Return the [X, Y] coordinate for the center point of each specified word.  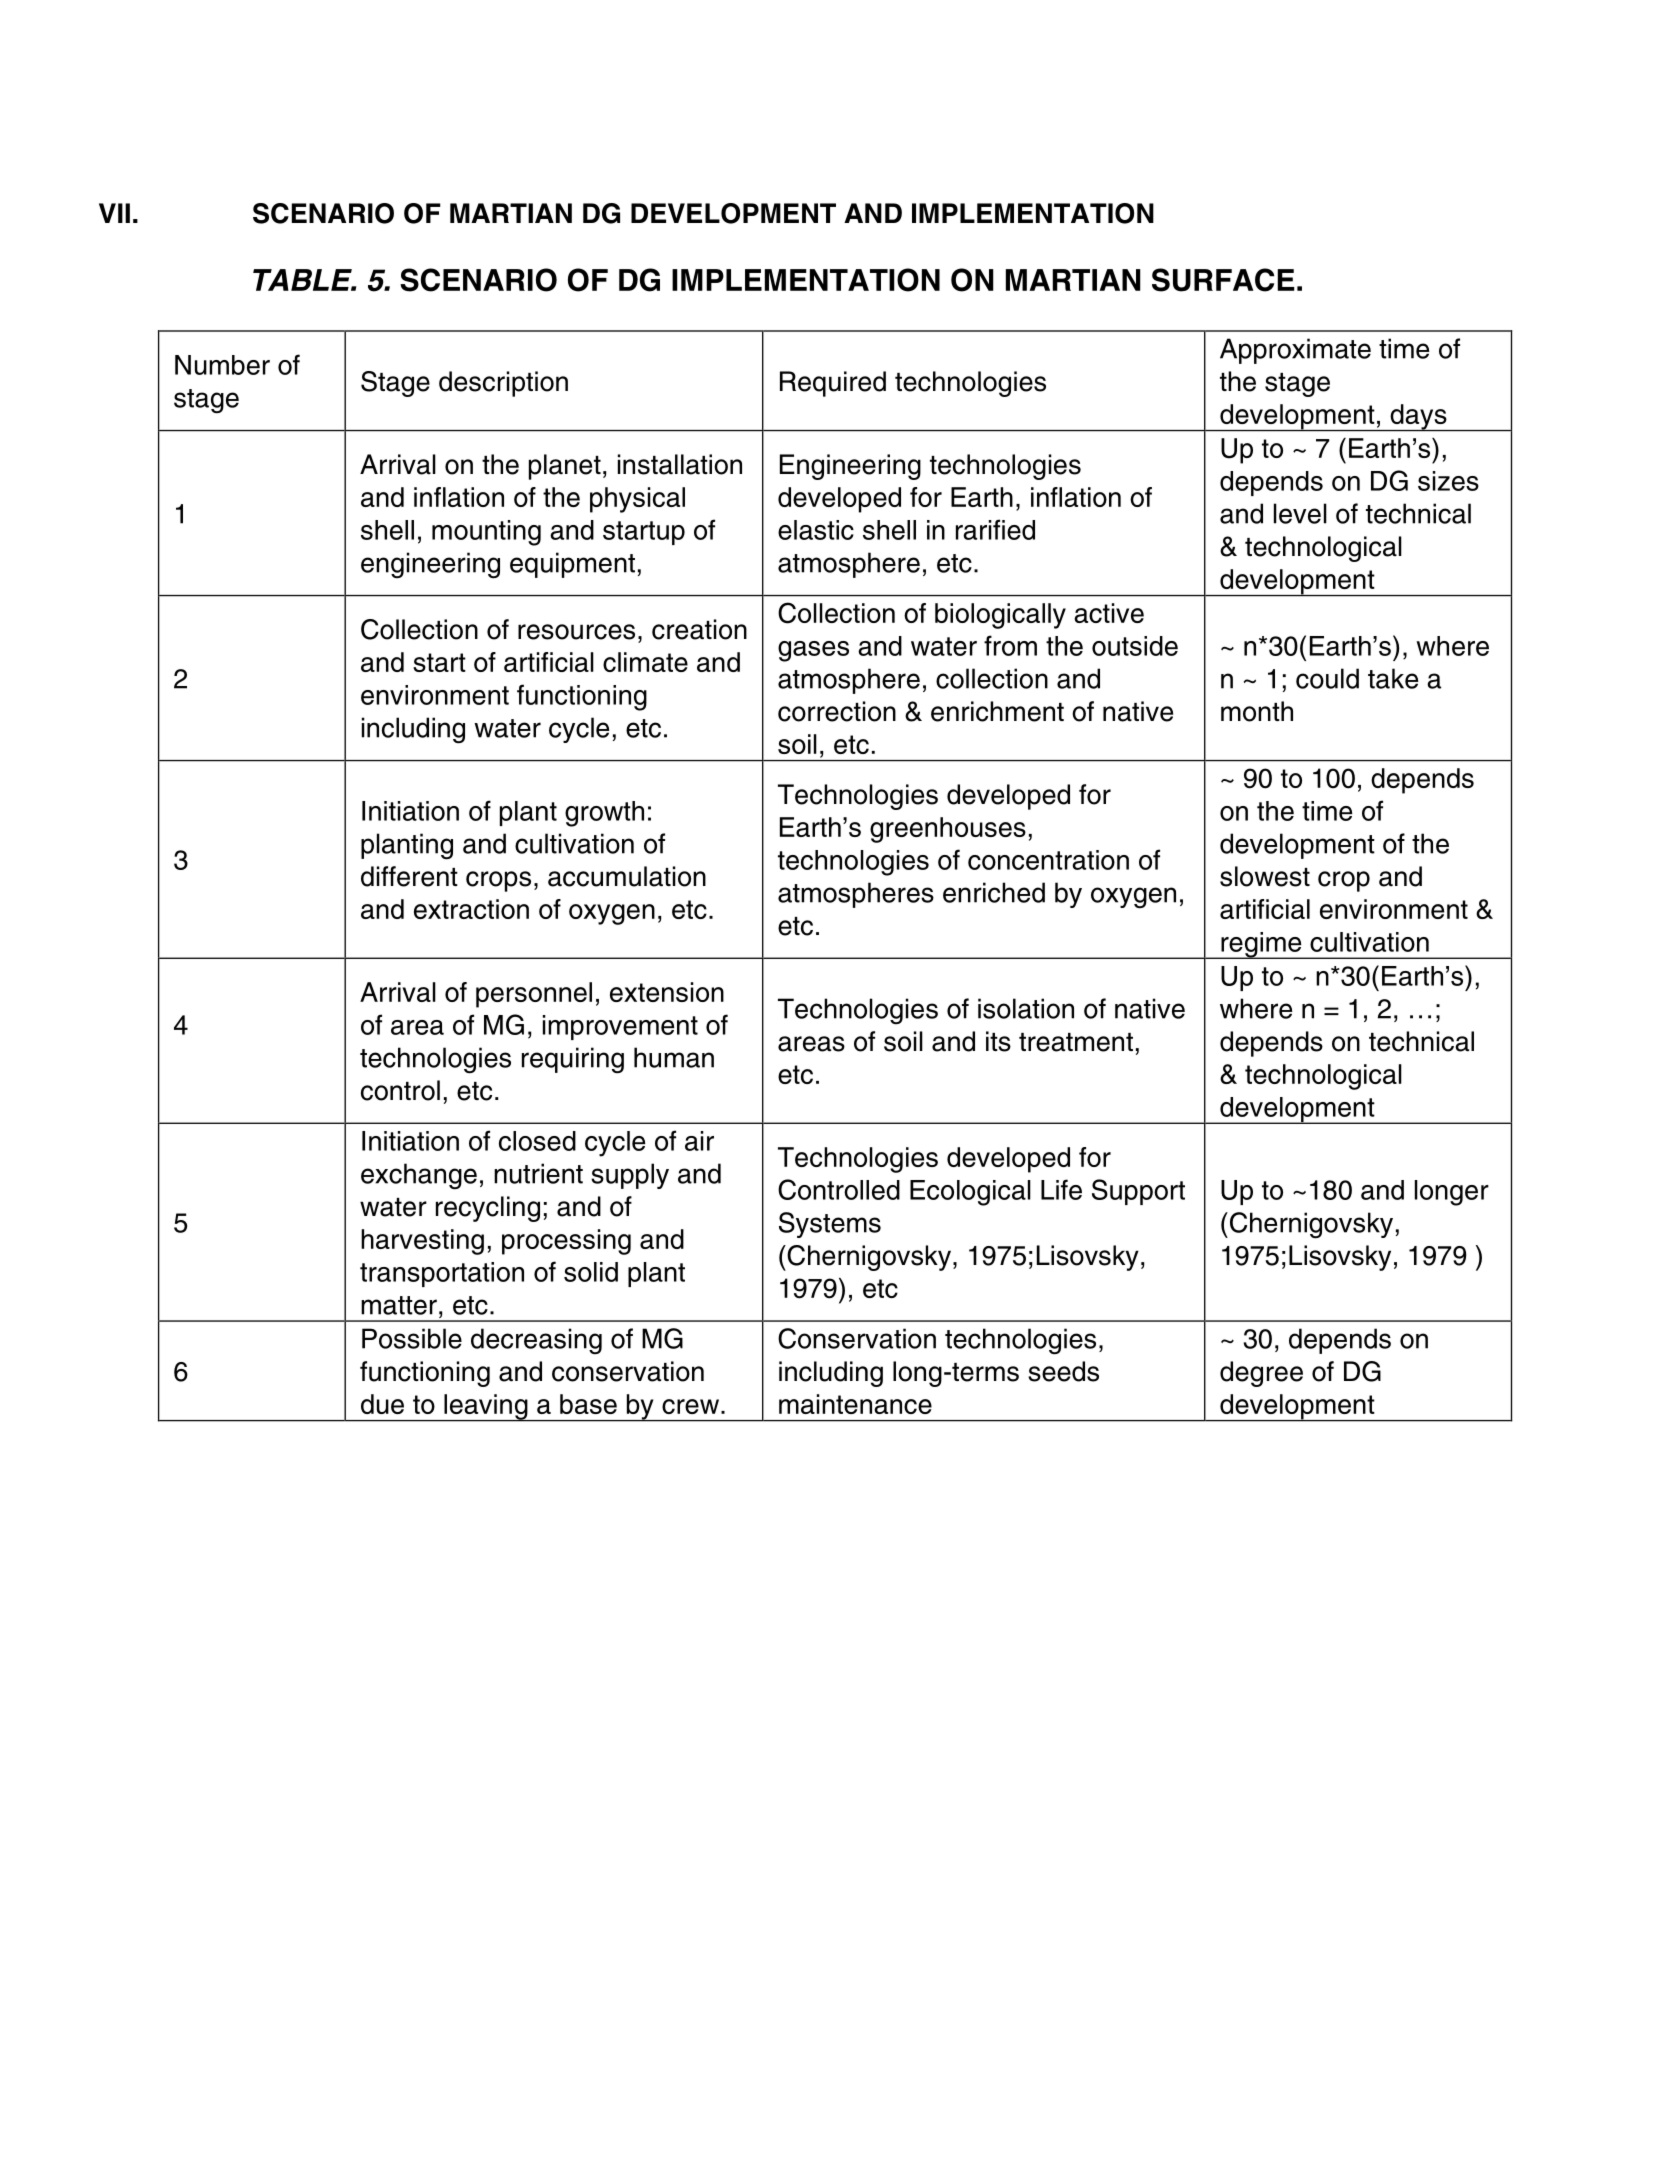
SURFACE [1223, 280]
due [382, 1404]
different [409, 876]
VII [114, 213]
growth [604, 814]
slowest [1265, 876]
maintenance [855, 1404]
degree [1261, 1374]
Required [833, 384]
